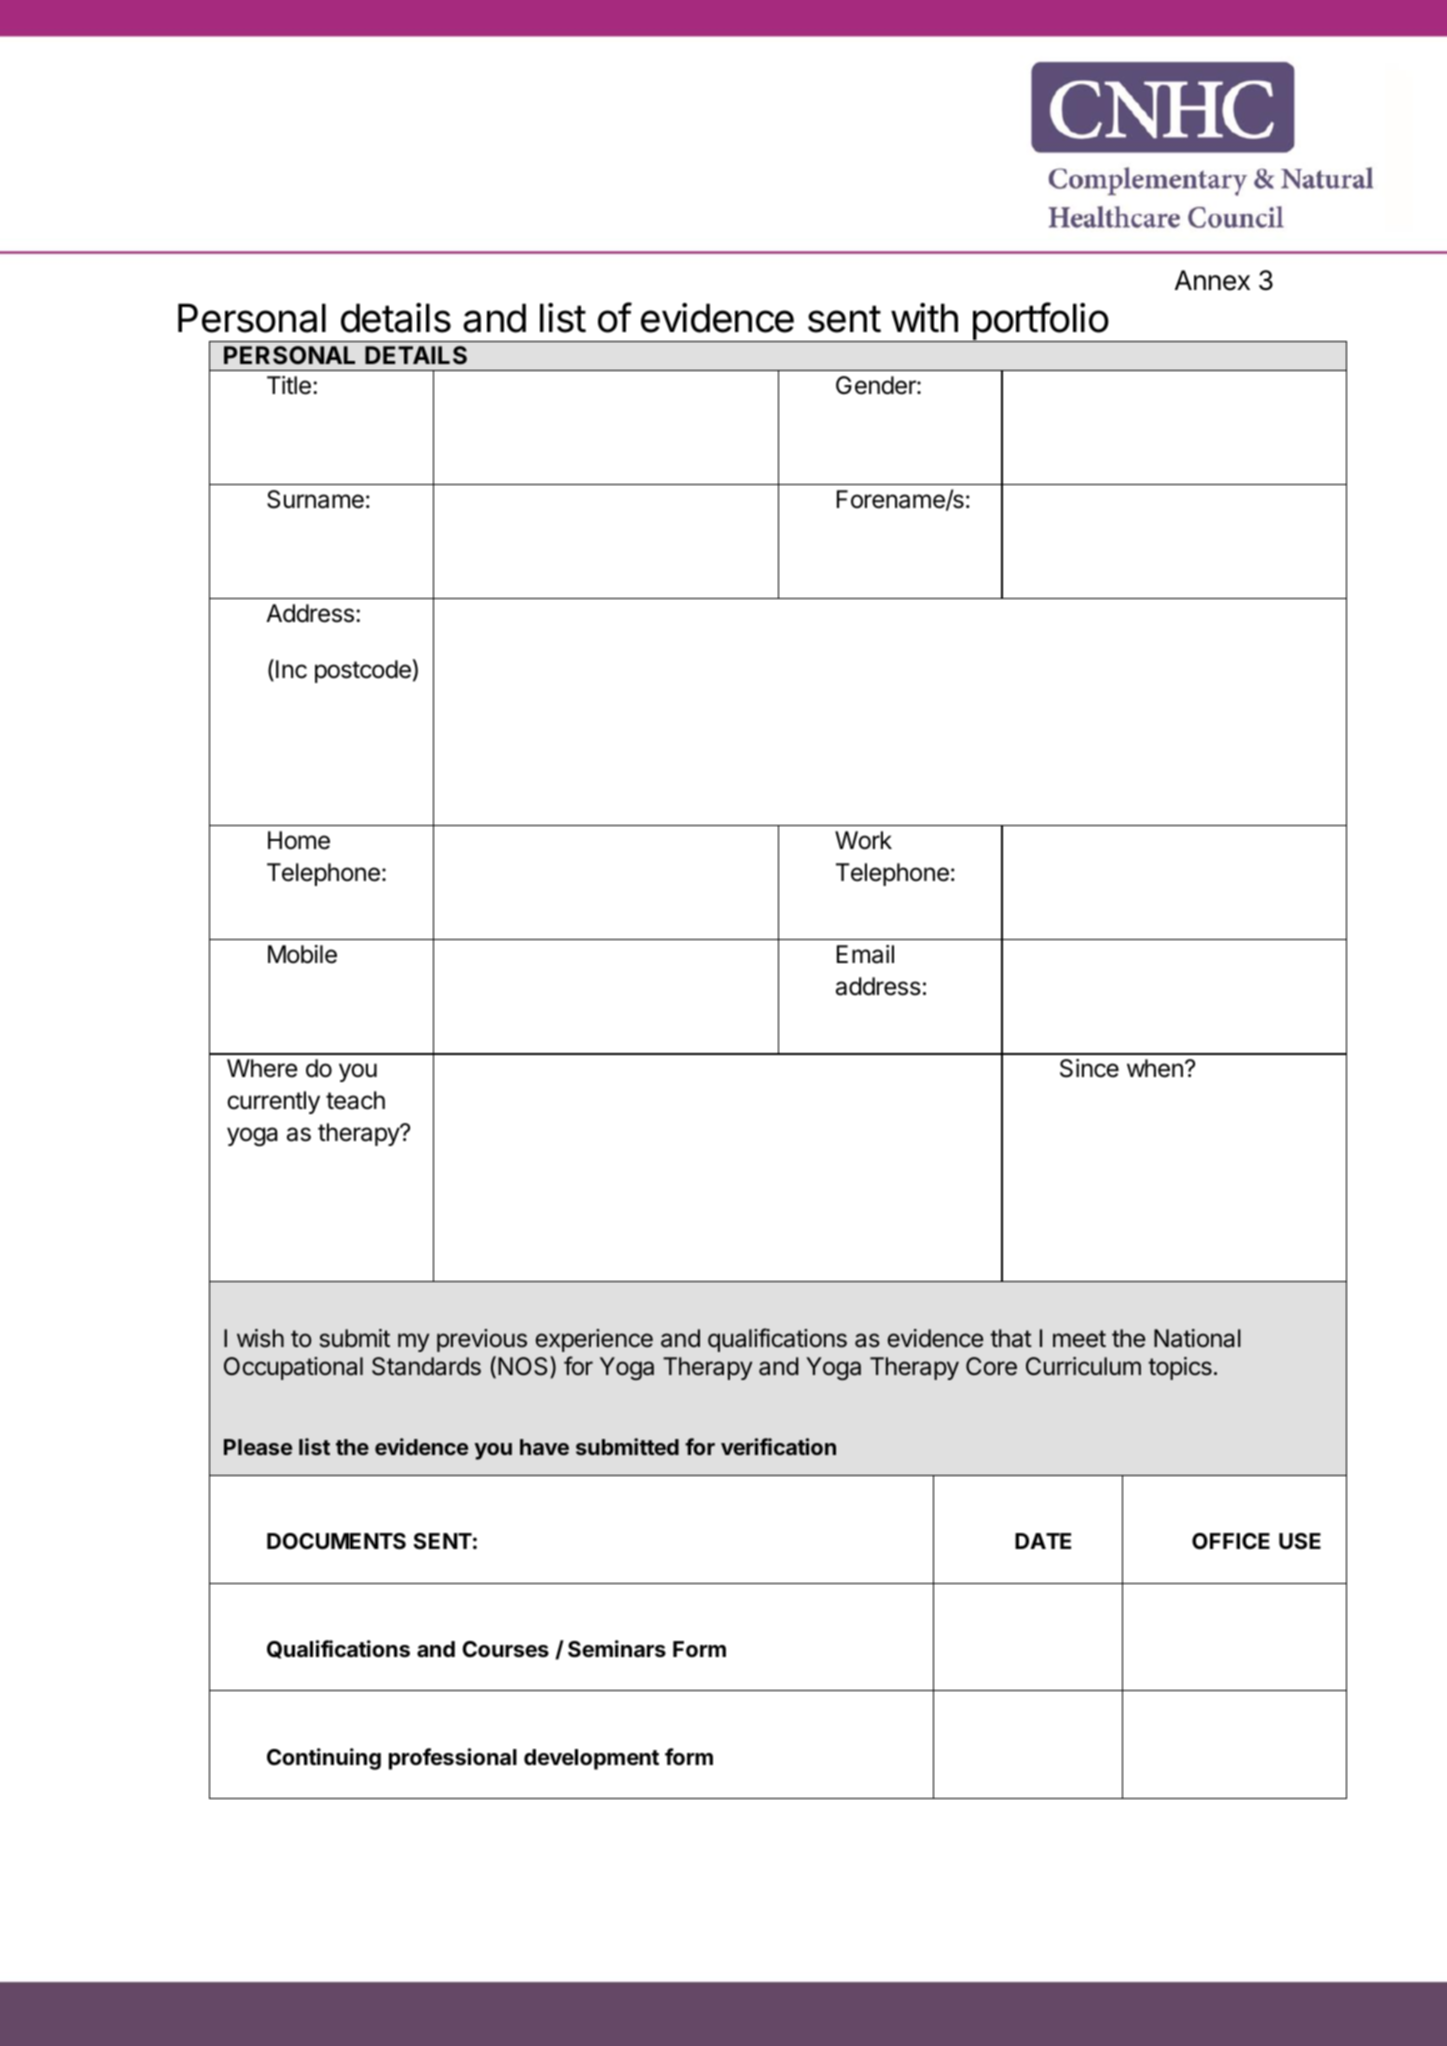  Describe the element at coordinates (865, 954) in the screenshot. I see `Email` at that location.
